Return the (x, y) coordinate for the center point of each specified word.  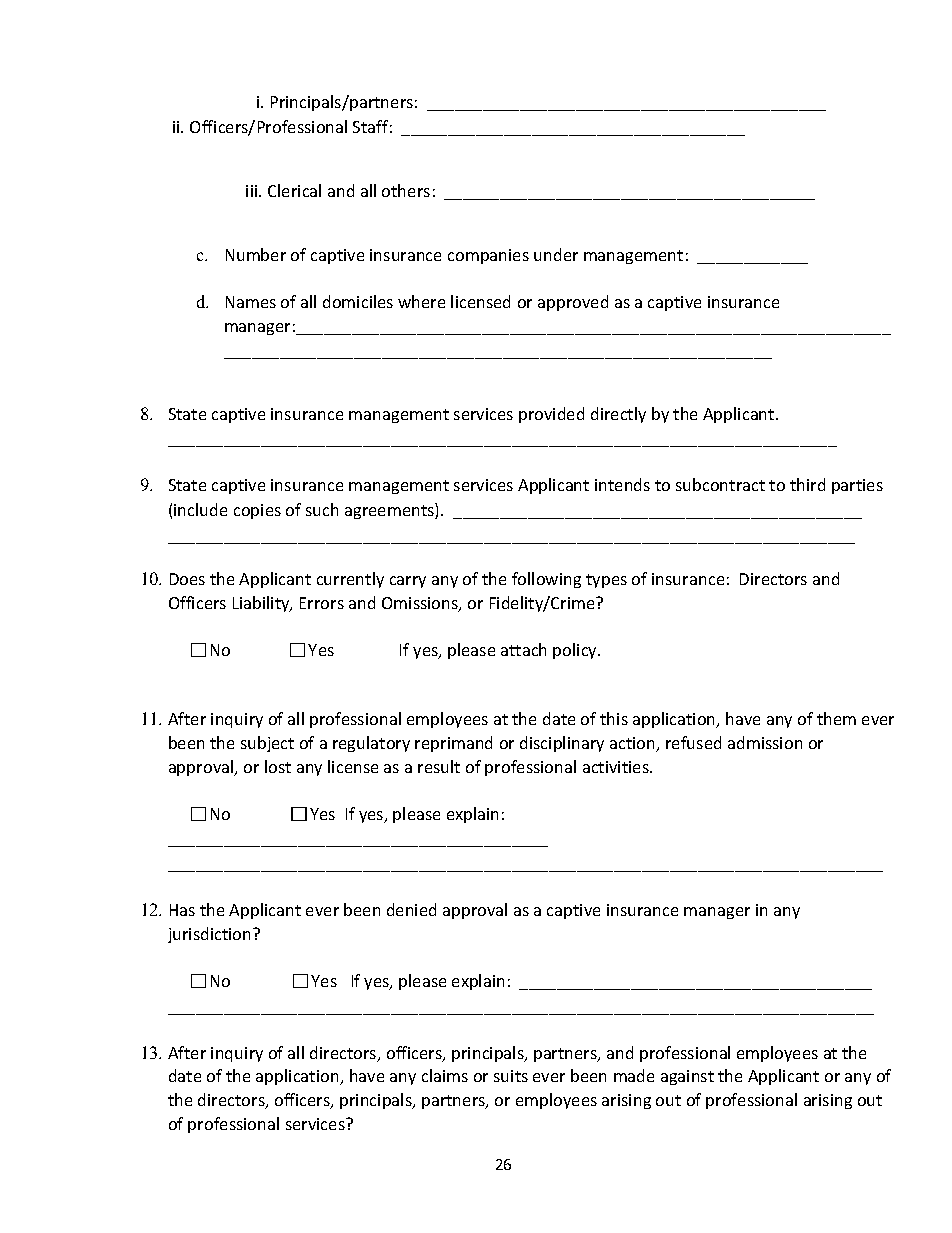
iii (253, 191)
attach (523, 649)
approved (573, 303)
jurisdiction (211, 935)
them (836, 718)
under (556, 254)
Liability (262, 604)
